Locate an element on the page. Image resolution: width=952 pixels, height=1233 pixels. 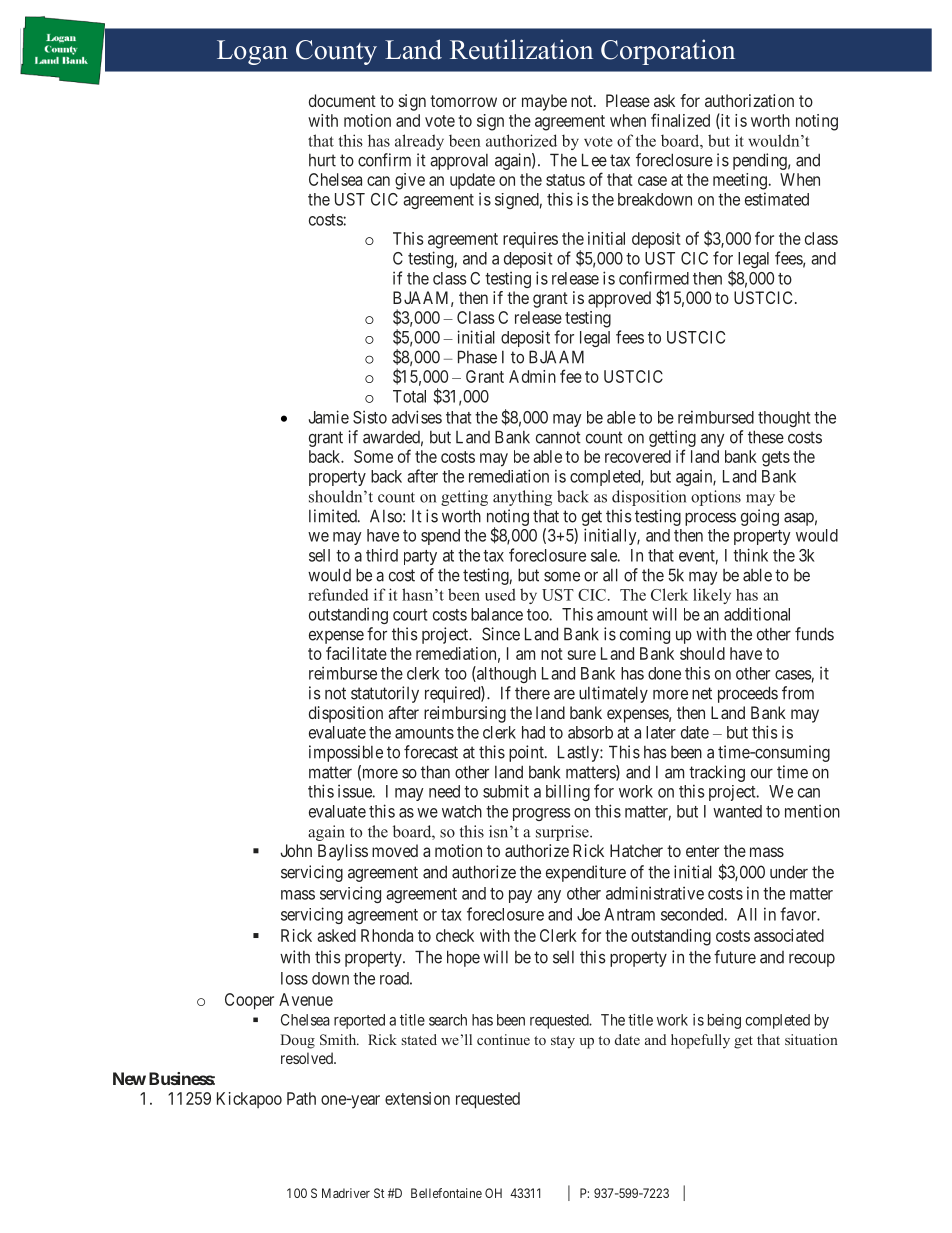
gets is located at coordinates (776, 459).
